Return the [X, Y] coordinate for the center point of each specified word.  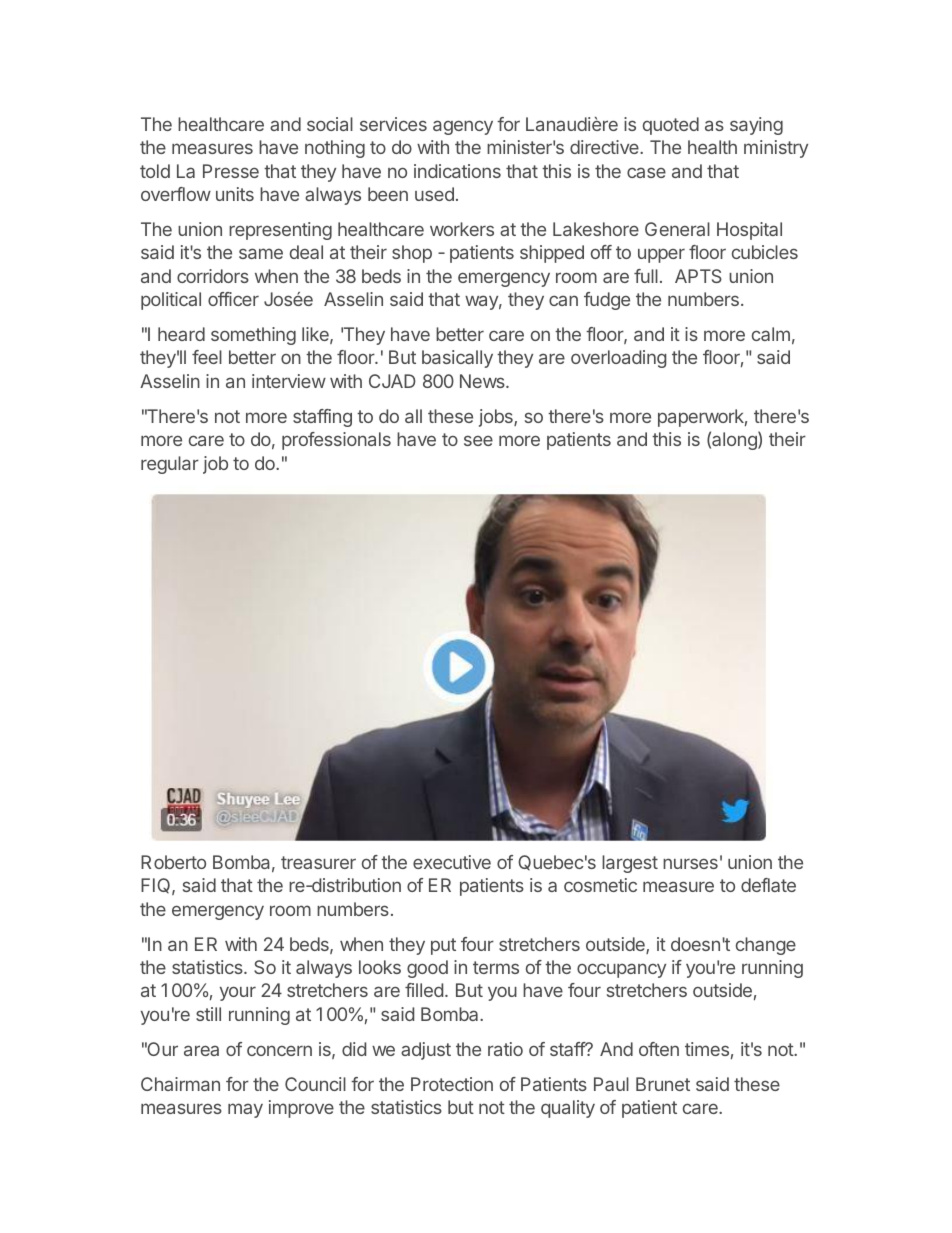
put [443, 946]
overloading [619, 359]
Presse [231, 171]
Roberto [173, 862]
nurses [690, 863]
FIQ [157, 886]
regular [170, 465]
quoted [671, 126]
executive [452, 862]
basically [457, 359]
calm [771, 334]
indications [457, 171]
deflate [768, 885]
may [245, 1110]
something [253, 336]
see [478, 440]
